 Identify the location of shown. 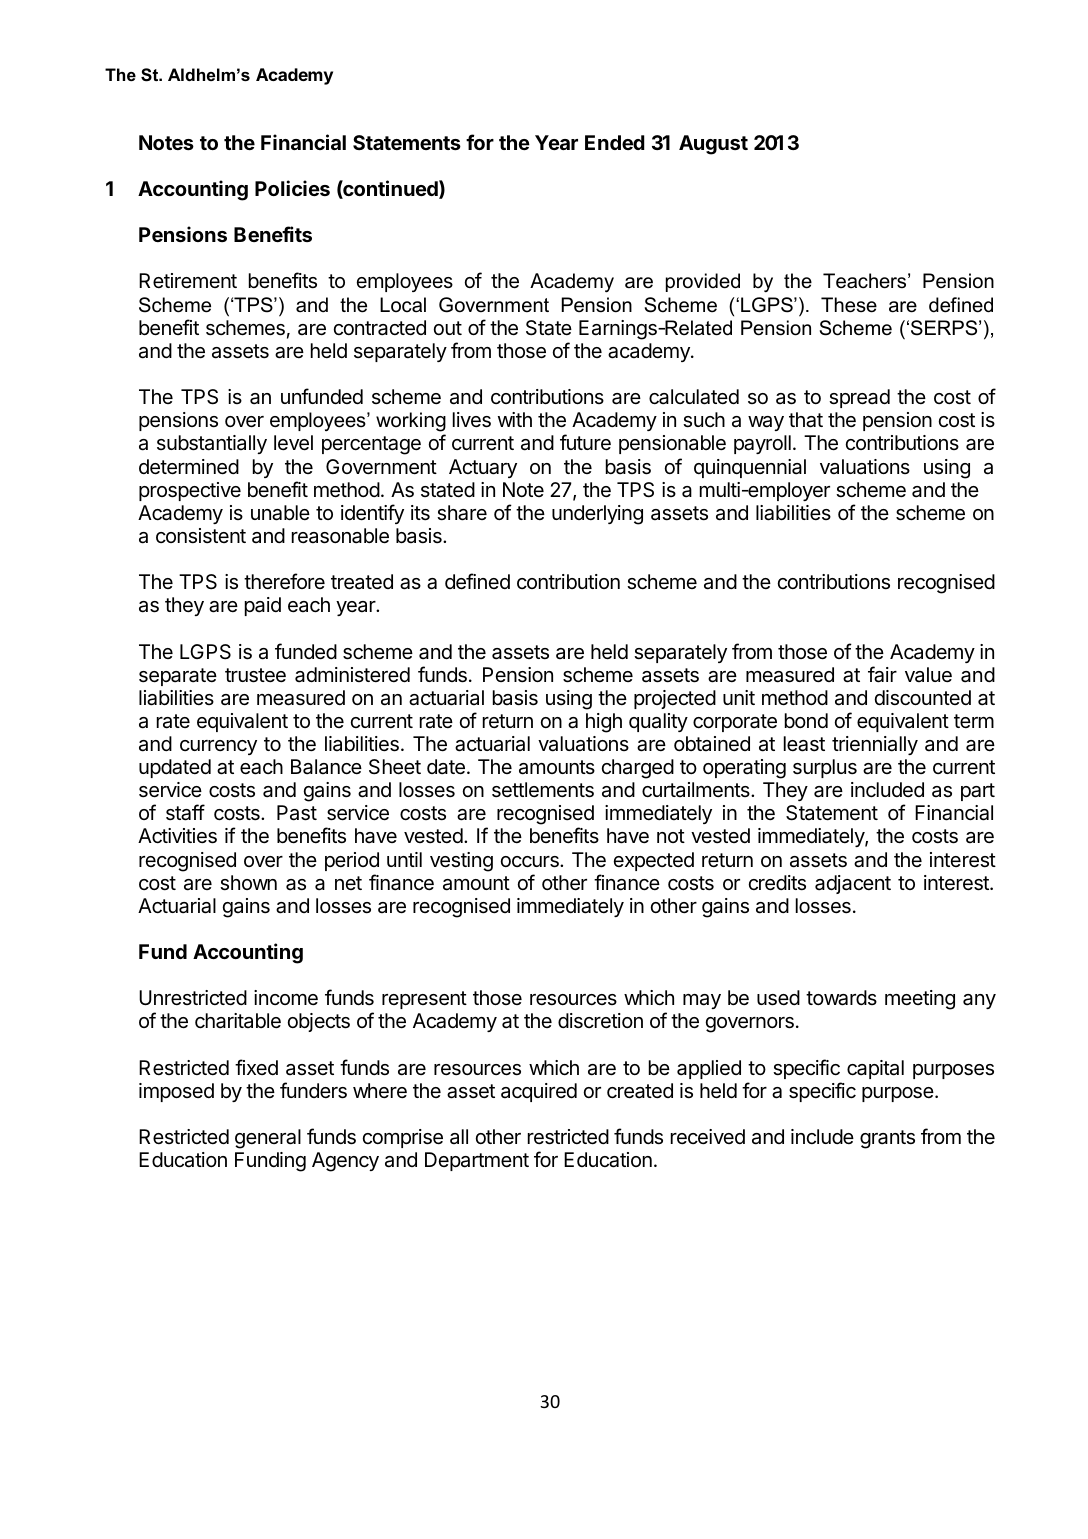
(248, 883).
